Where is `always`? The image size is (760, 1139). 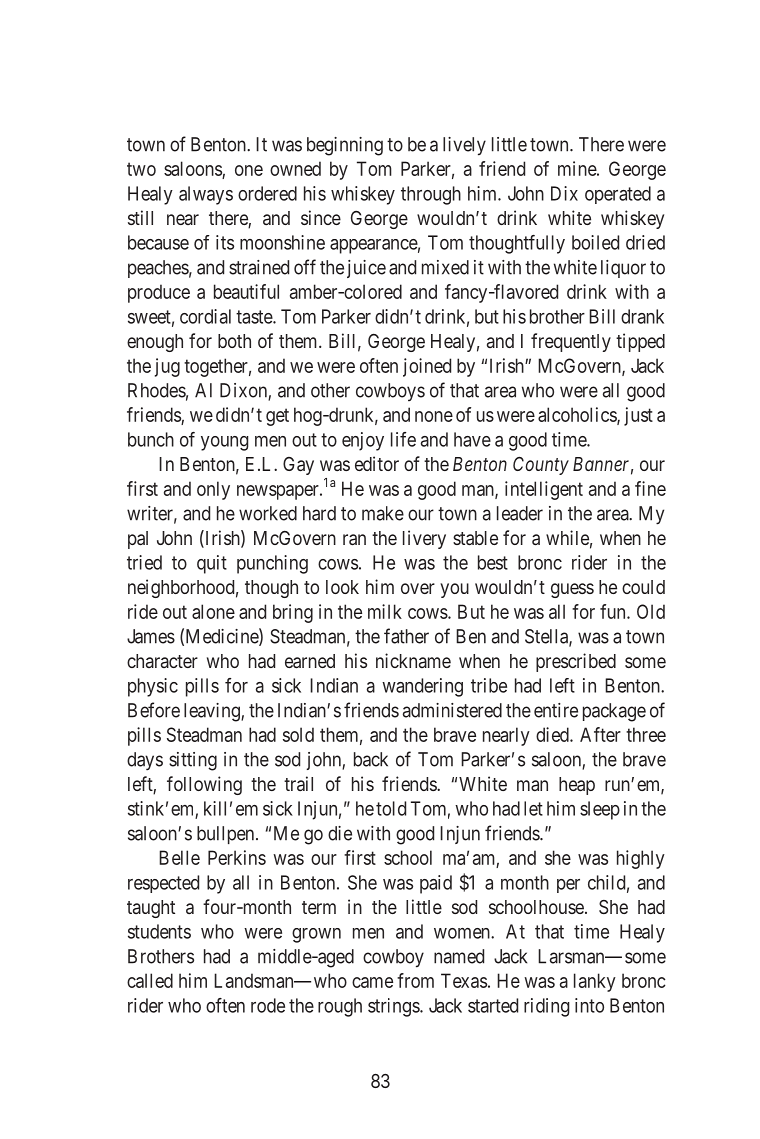
always is located at coordinates (206, 195).
